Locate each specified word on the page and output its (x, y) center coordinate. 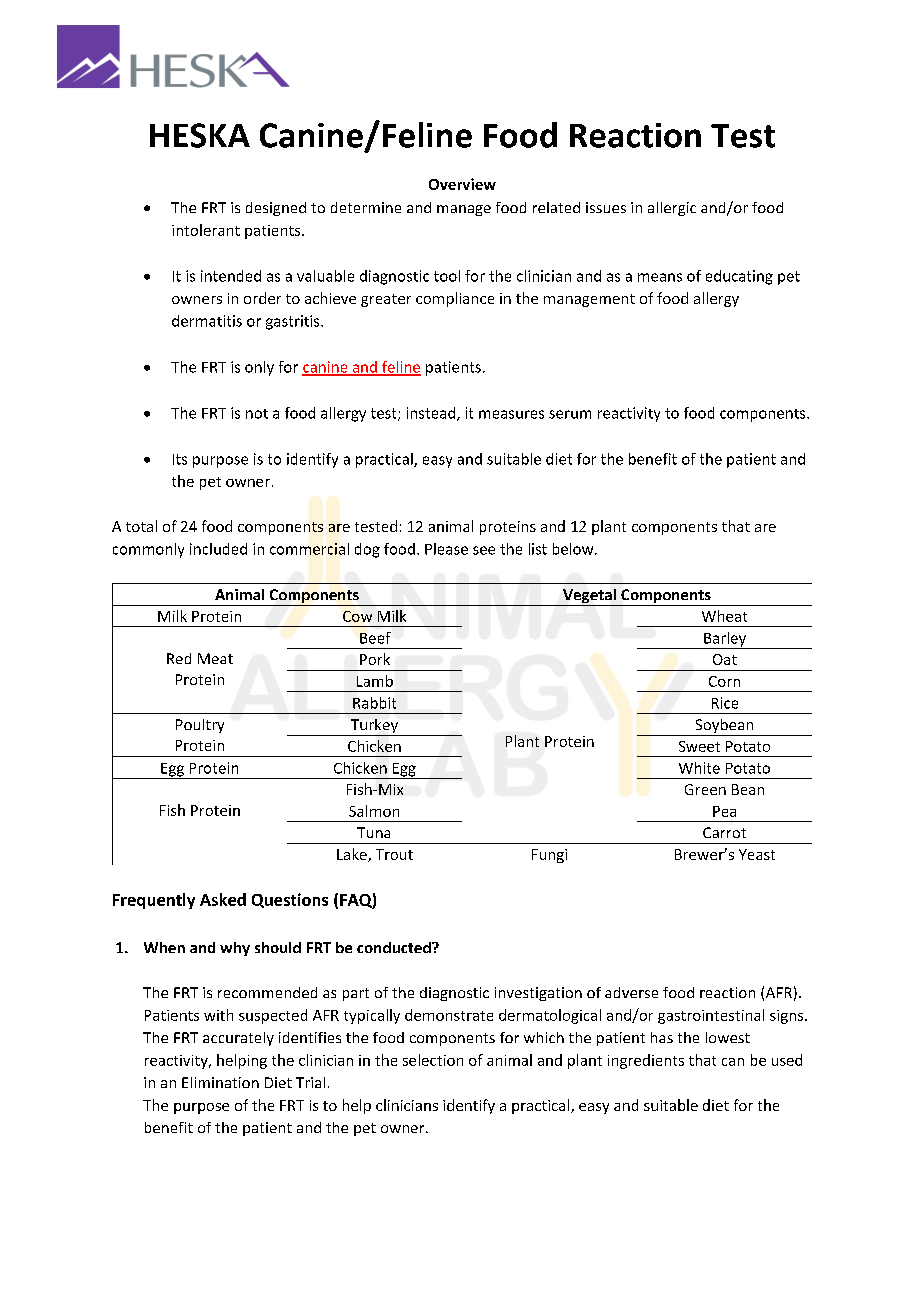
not (257, 414)
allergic (672, 209)
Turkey (374, 727)
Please (446, 549)
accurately (238, 1039)
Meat (215, 658)
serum (570, 414)
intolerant (206, 230)
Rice (725, 703)
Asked (223, 899)
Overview (462, 184)
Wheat (724, 616)
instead (432, 414)
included (218, 549)
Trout (394, 854)
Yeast (757, 854)
